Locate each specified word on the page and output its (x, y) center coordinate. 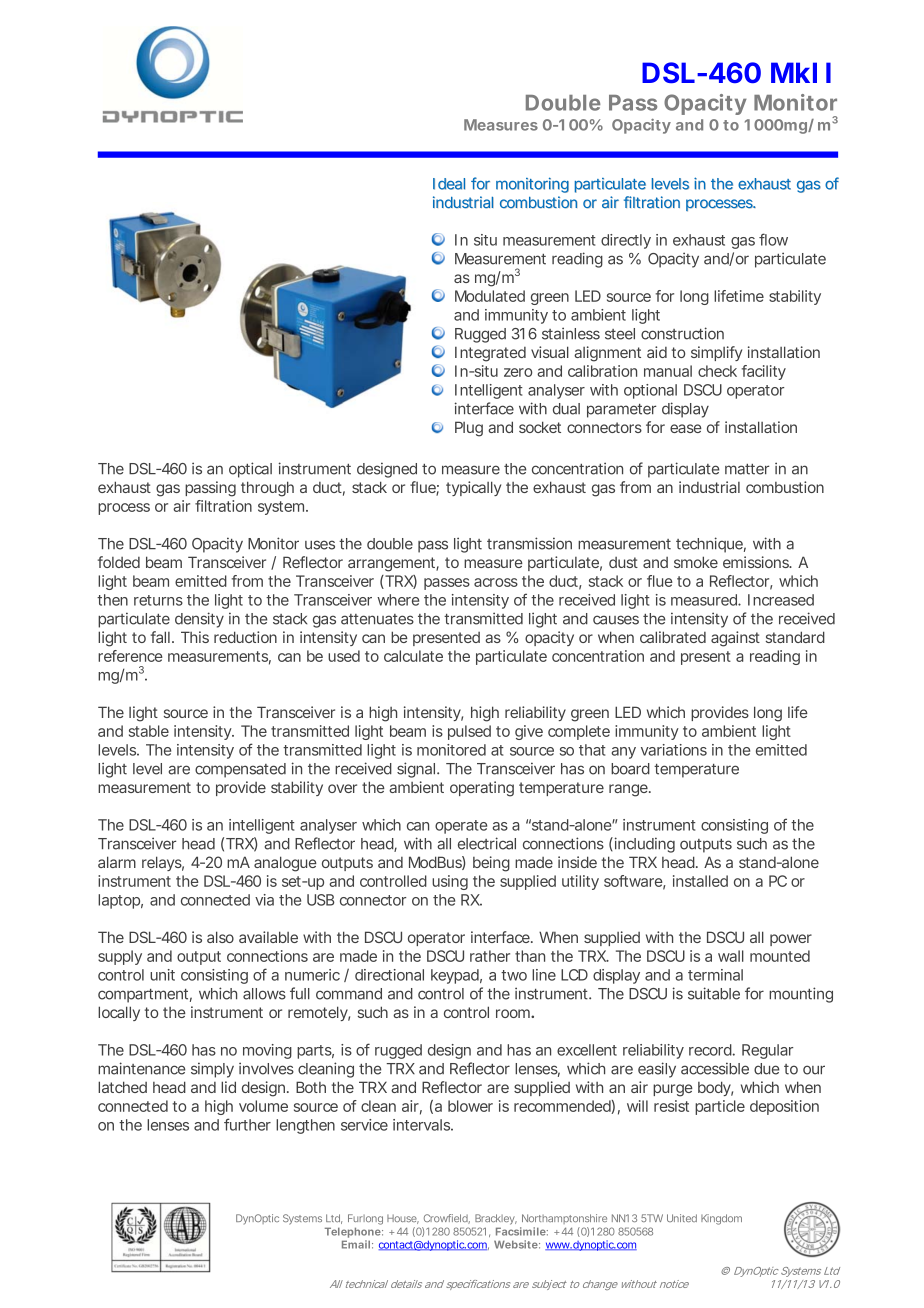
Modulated (490, 296)
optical (250, 470)
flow (773, 239)
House (403, 1219)
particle (720, 1107)
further (247, 1124)
